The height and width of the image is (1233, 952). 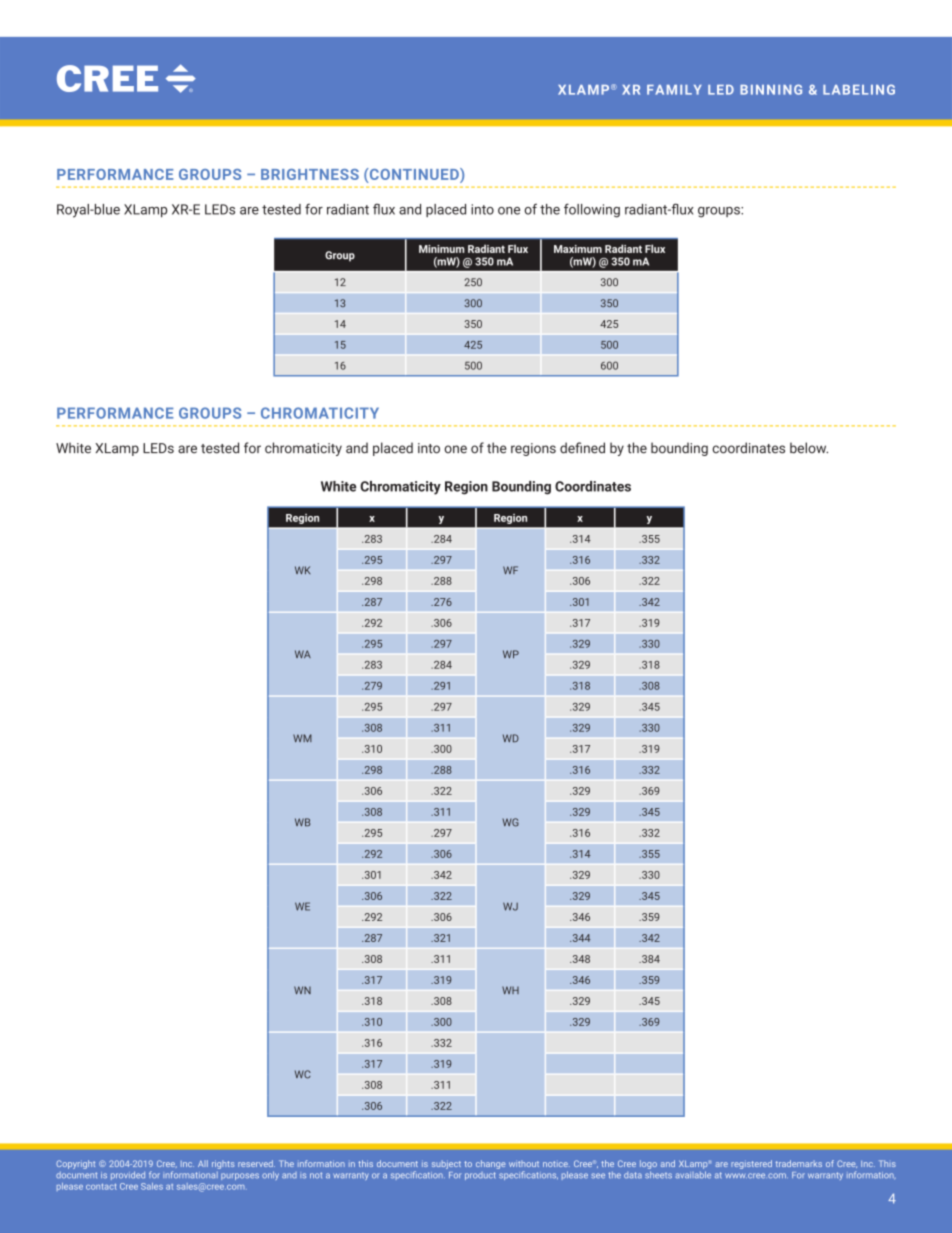 I want to click on defined, so click(x=582, y=448).
